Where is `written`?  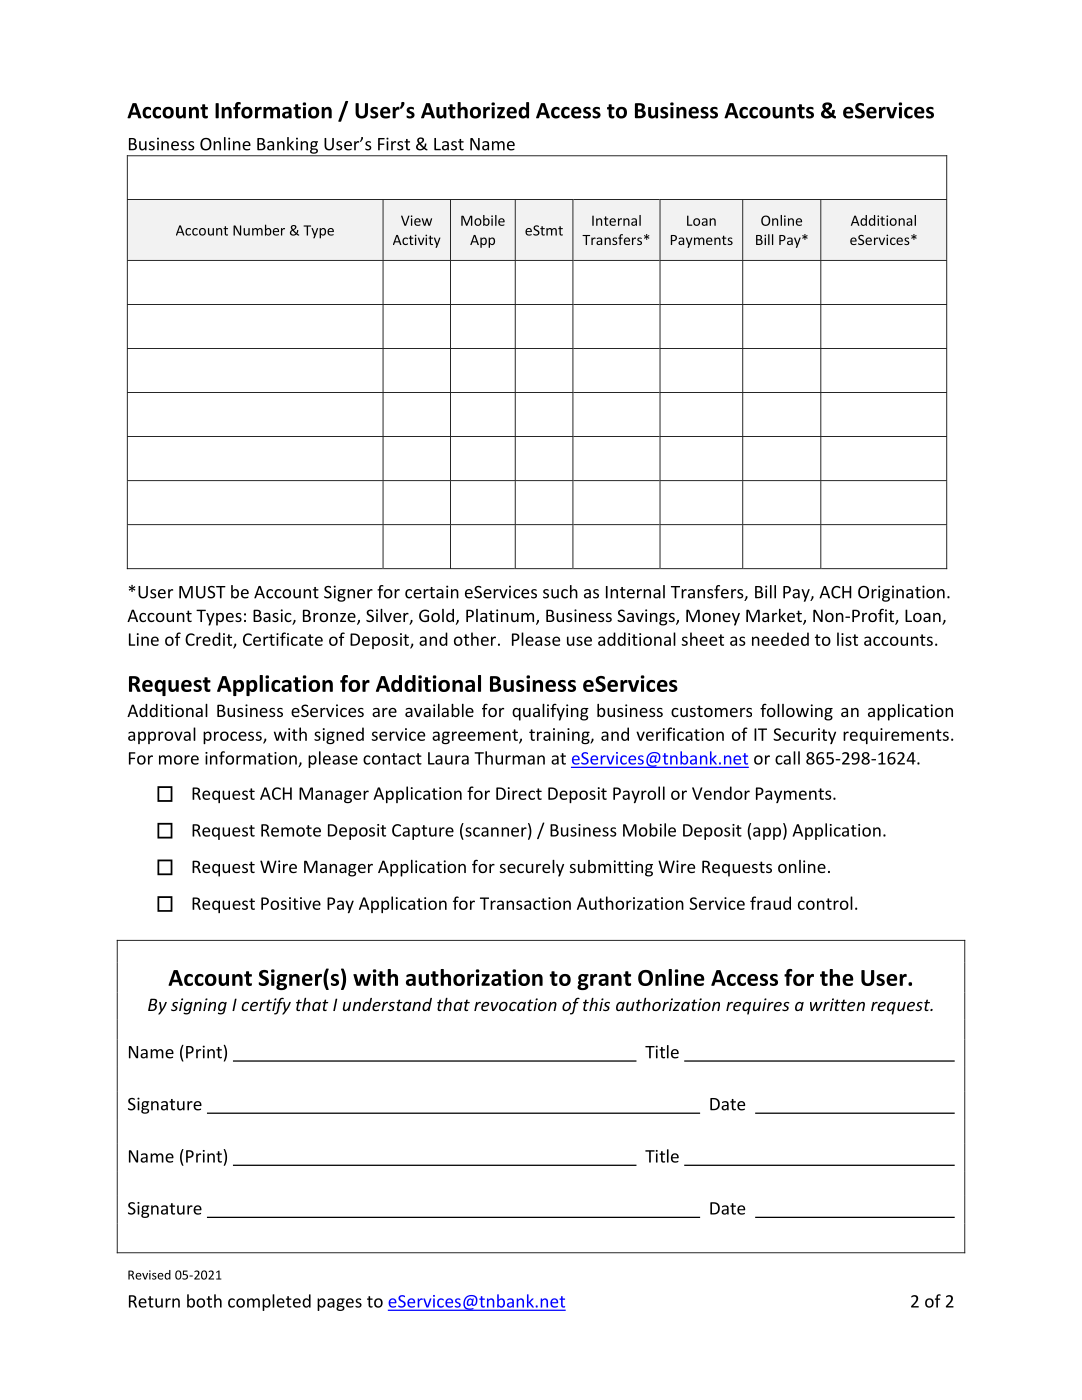
written is located at coordinates (837, 1004).
